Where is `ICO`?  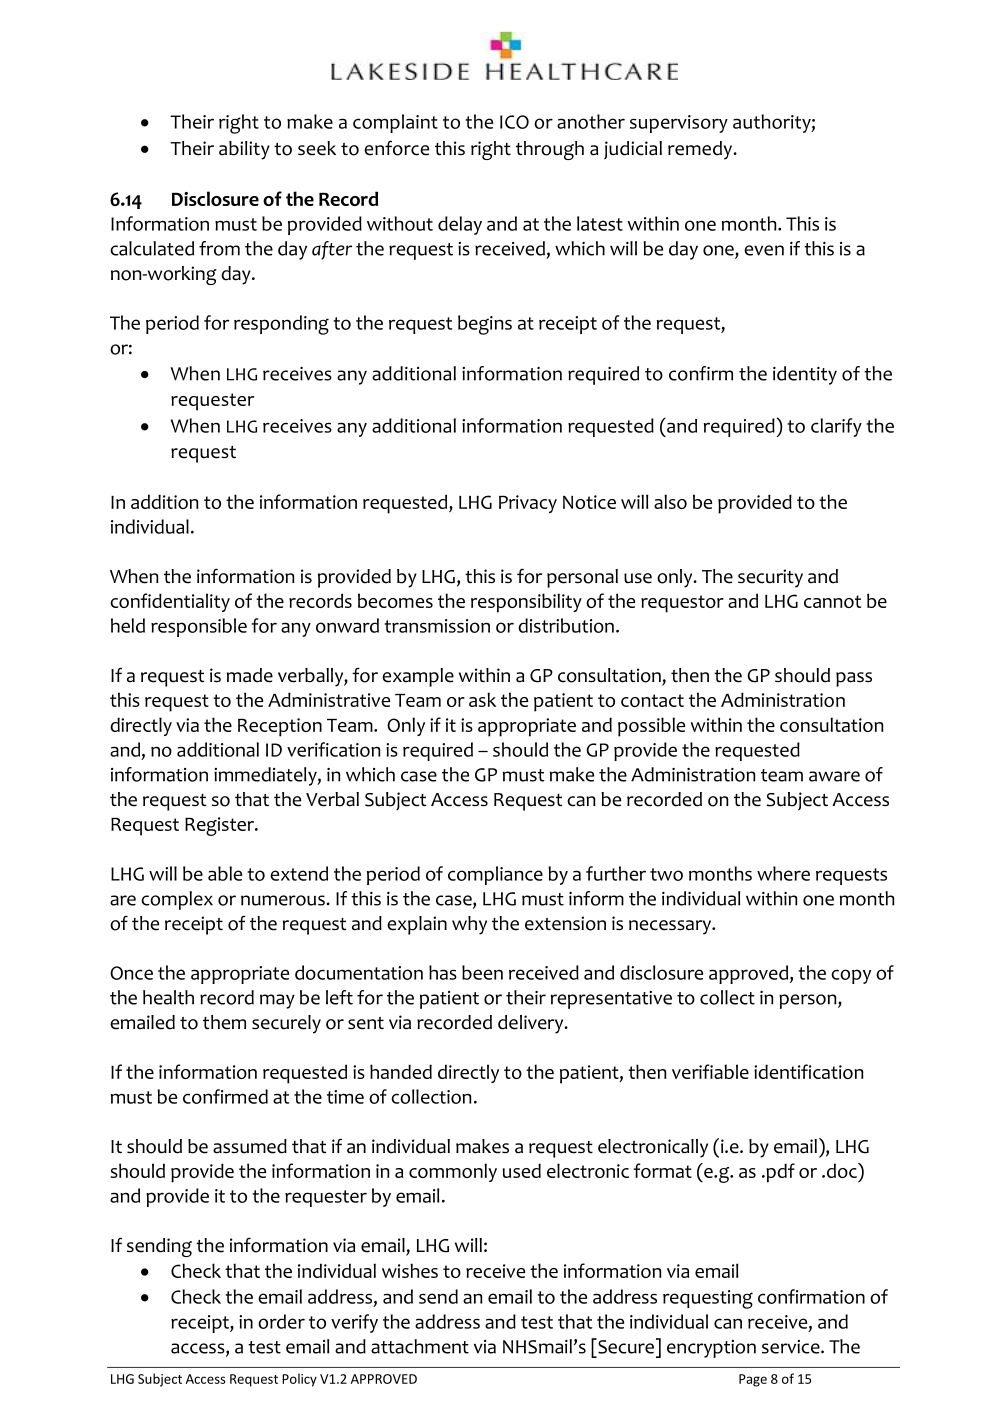
ICO is located at coordinates (514, 122).
